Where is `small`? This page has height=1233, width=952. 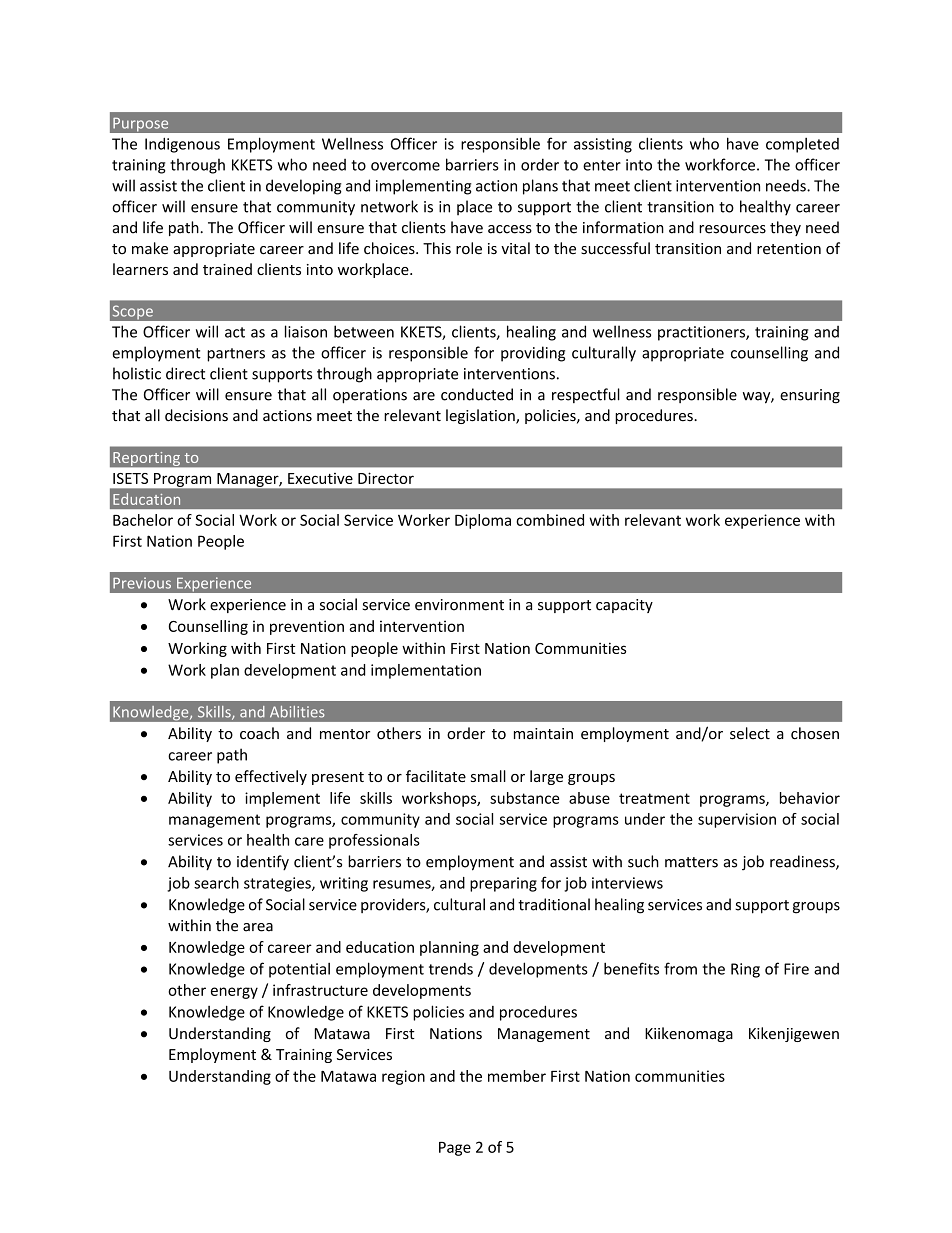 small is located at coordinates (488, 776).
